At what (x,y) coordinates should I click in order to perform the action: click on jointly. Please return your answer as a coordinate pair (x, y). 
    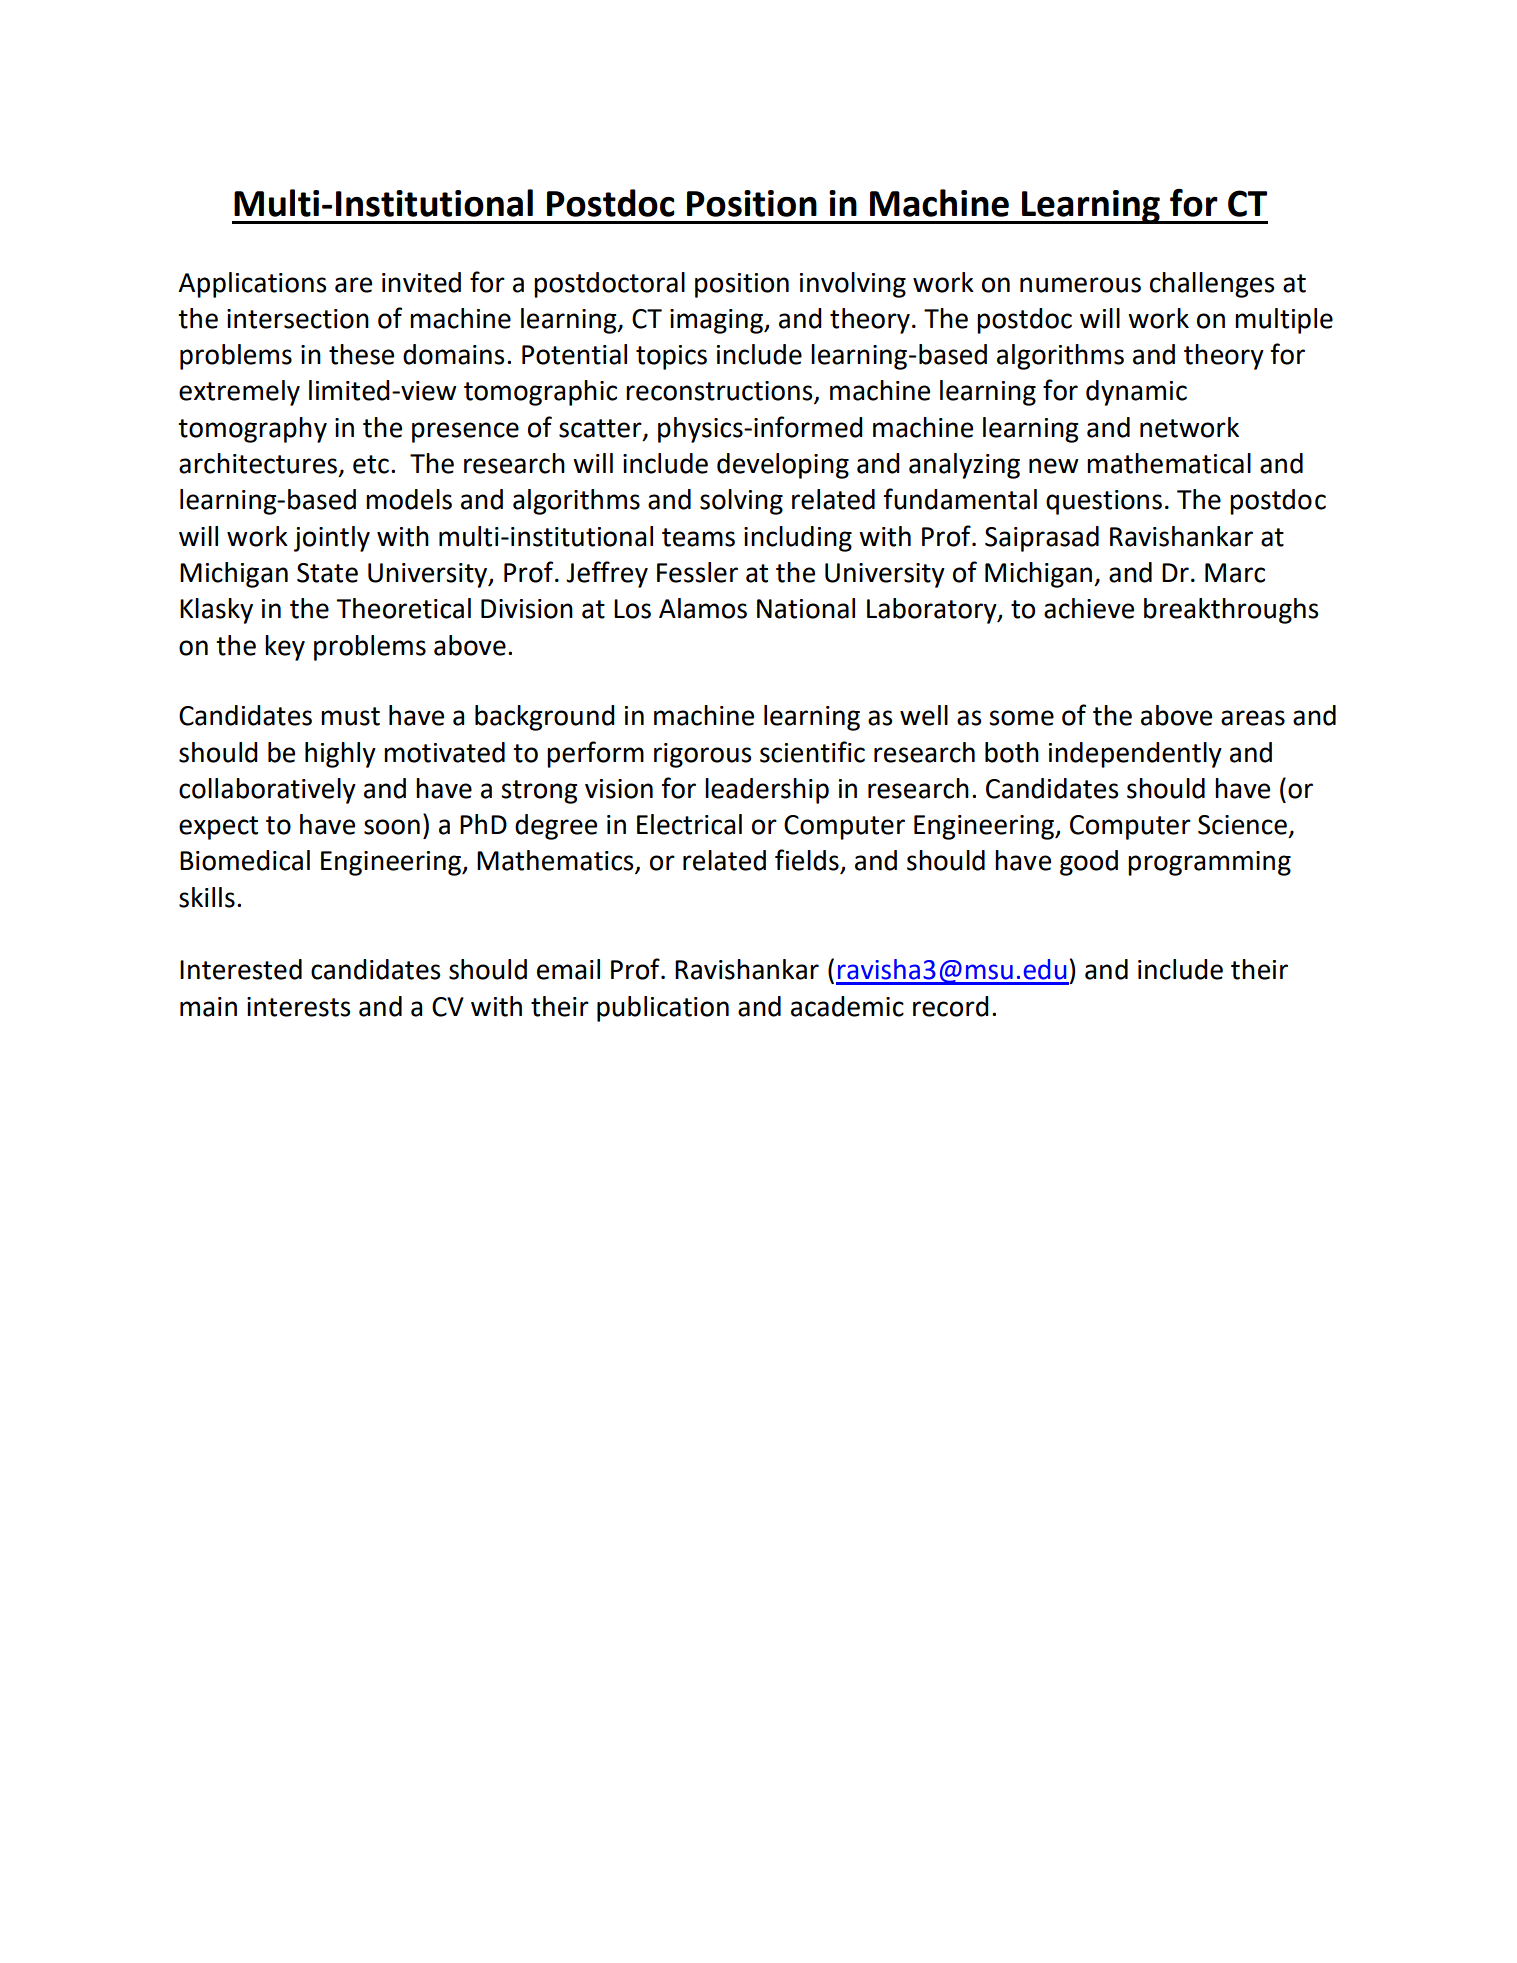
    Looking at the image, I should click on (332, 539).
